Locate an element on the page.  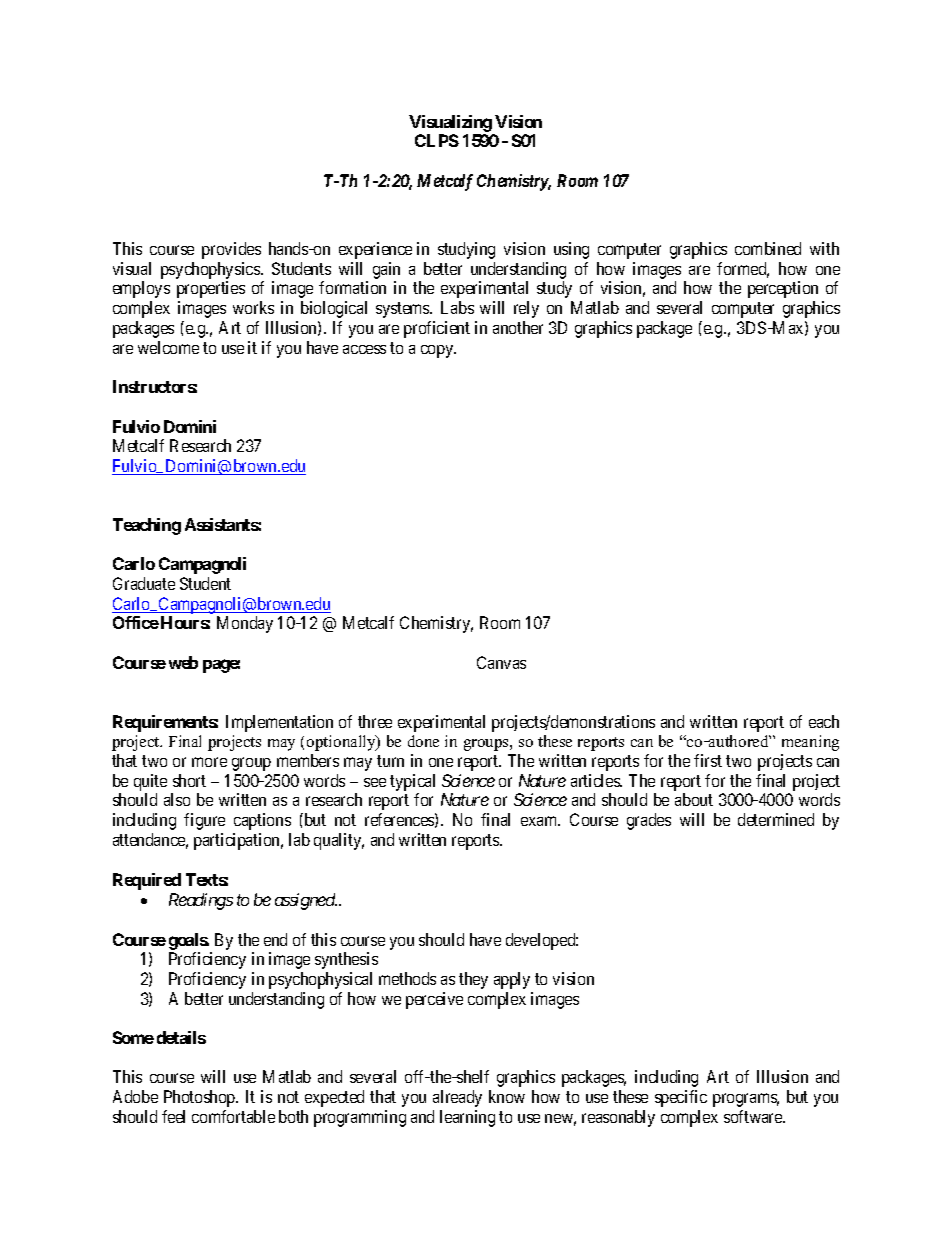
meaning is located at coordinates (810, 743).
